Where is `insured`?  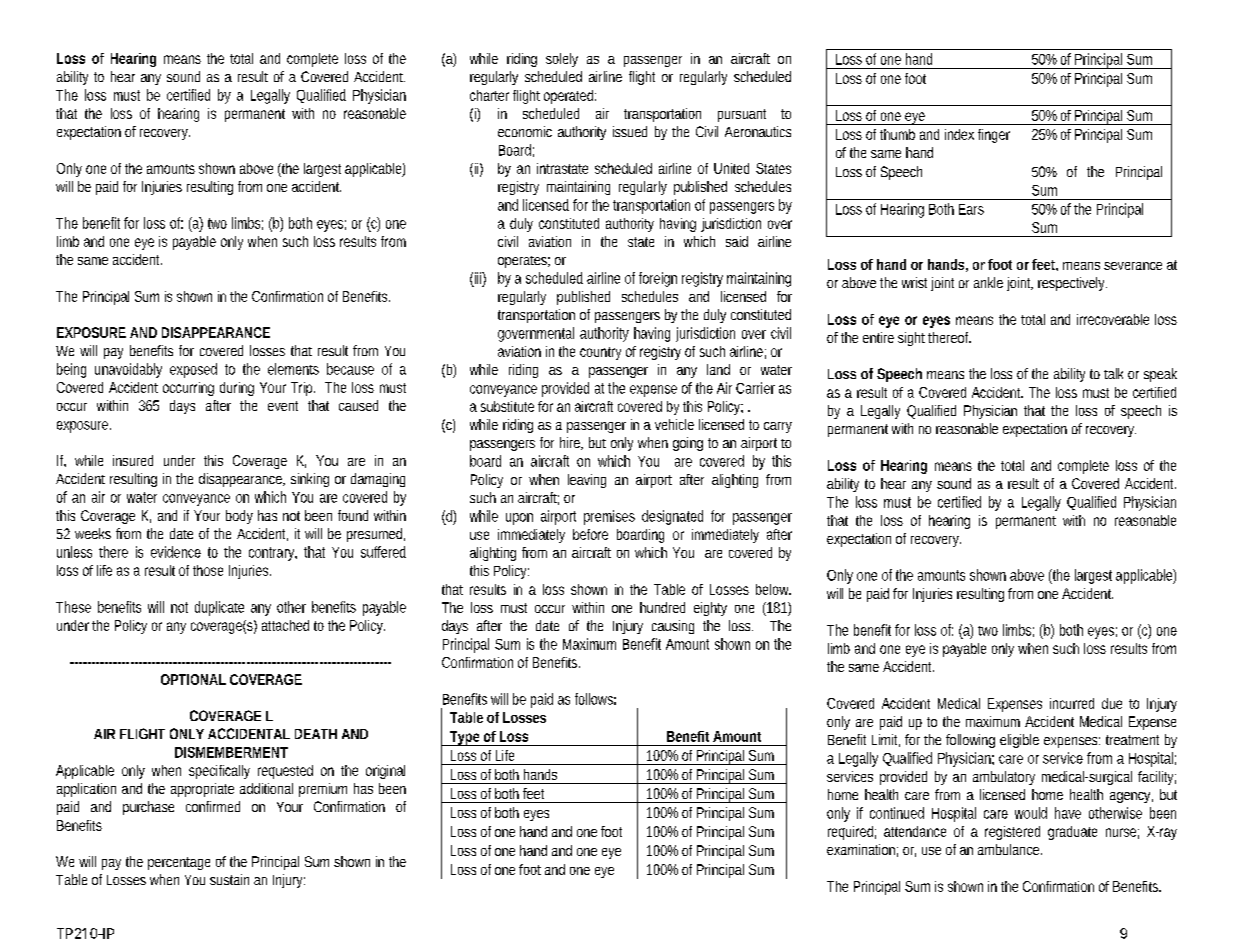
insured is located at coordinates (133, 460).
